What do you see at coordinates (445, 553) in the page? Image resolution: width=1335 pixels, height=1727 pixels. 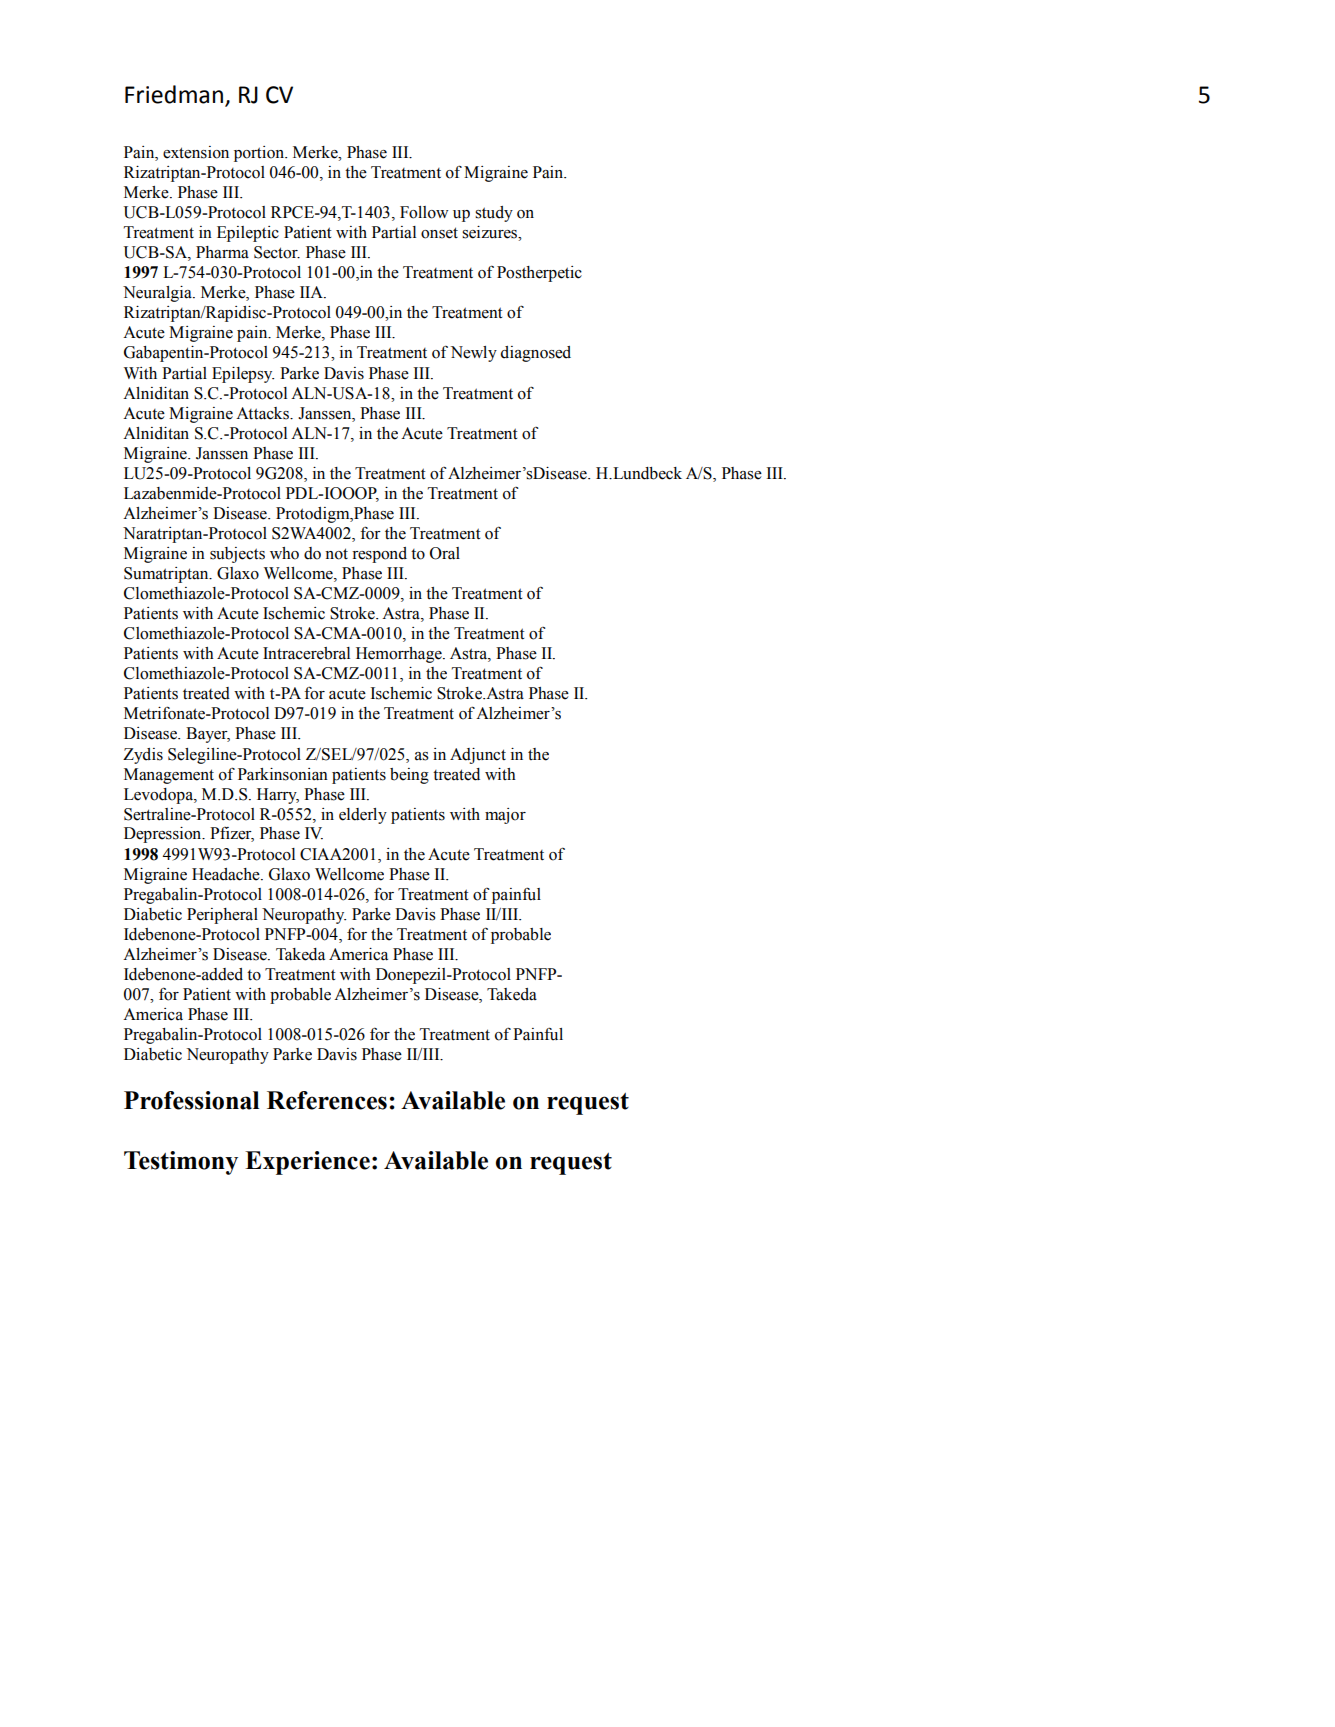 I see `Oral` at bounding box center [445, 553].
